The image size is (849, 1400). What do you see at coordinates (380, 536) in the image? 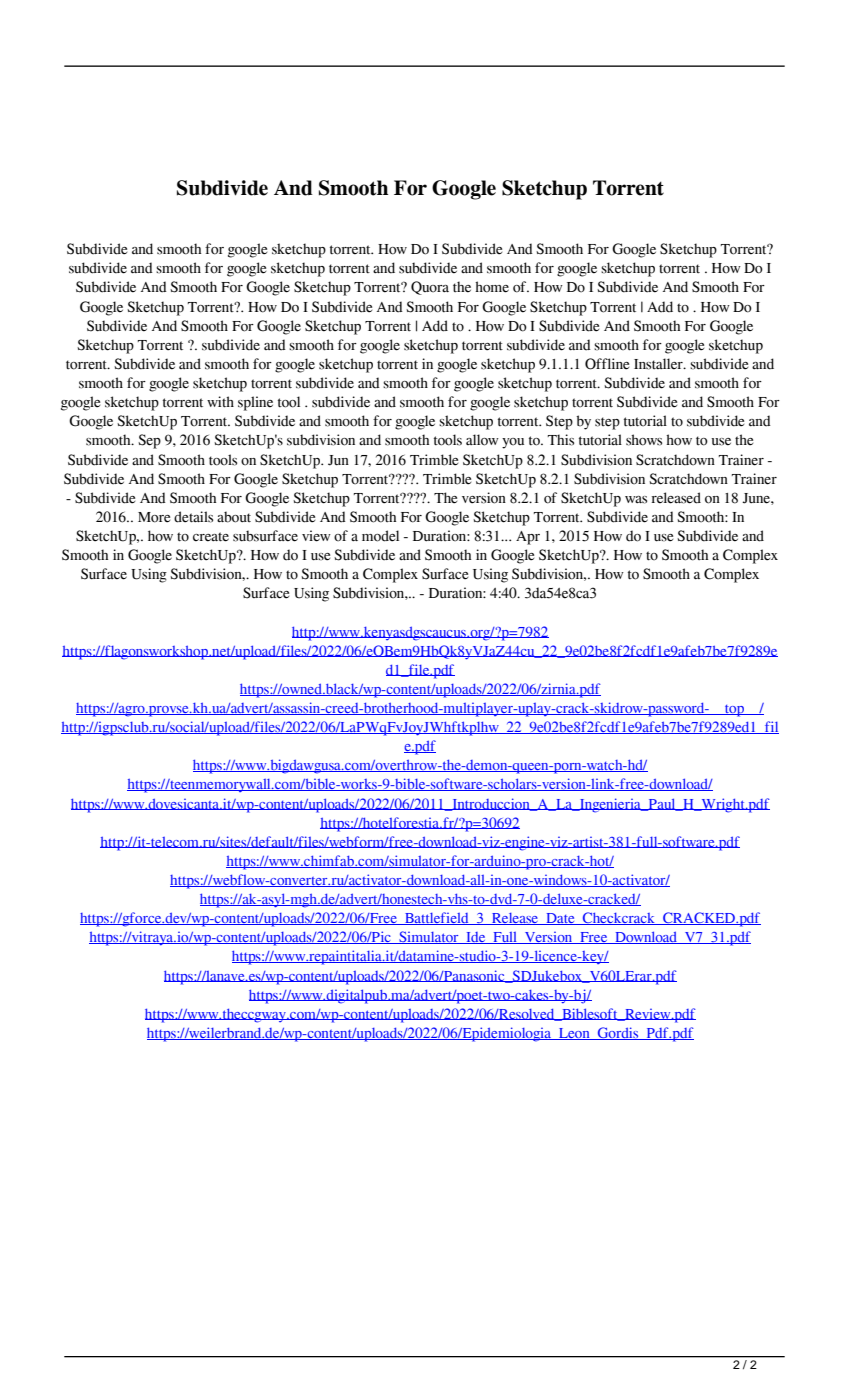
I see `model` at bounding box center [380, 536].
